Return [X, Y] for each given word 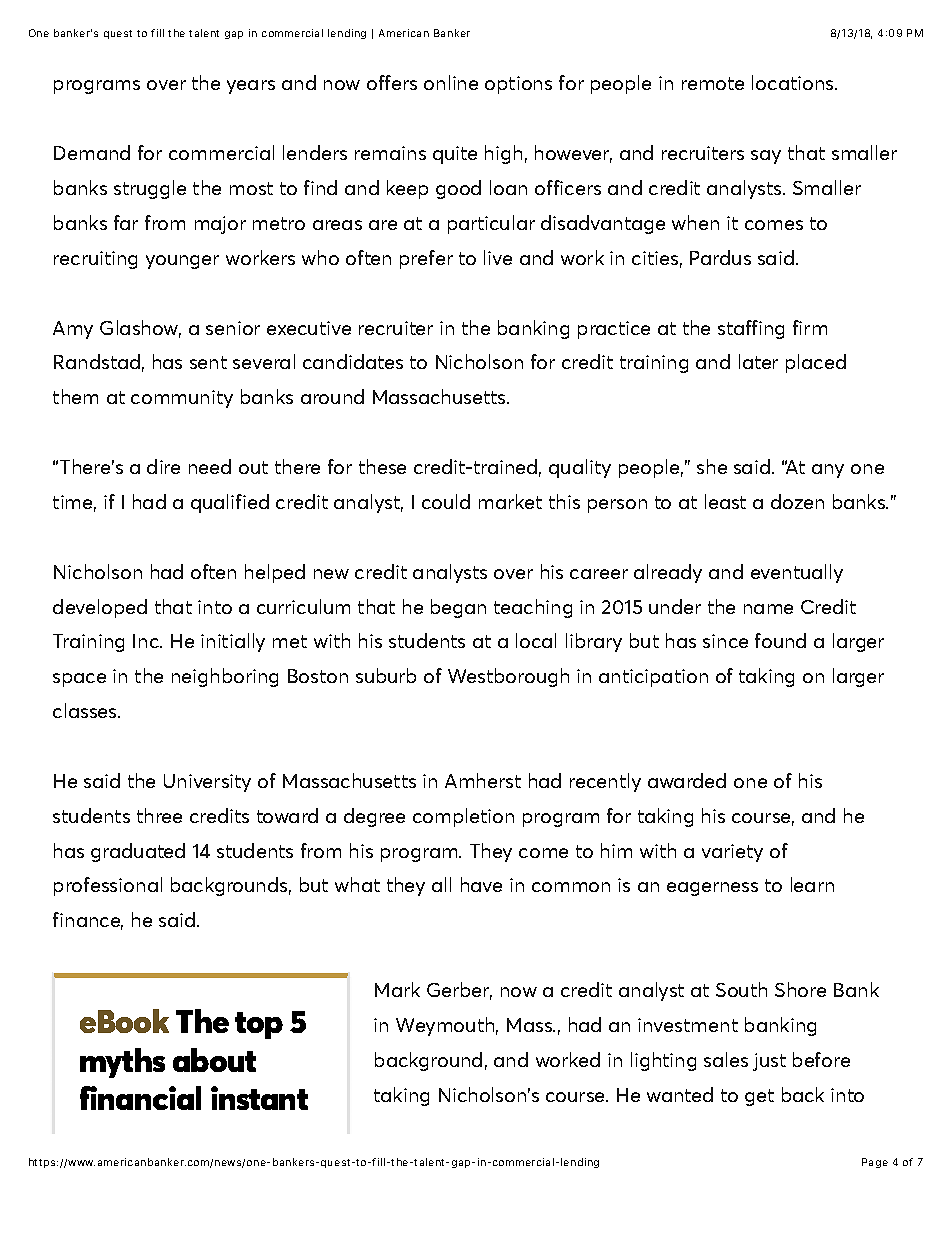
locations [794, 82]
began [458, 608]
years [251, 87]
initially [233, 642]
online [451, 82]
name [768, 609]
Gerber [459, 991]
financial [140, 1098]
